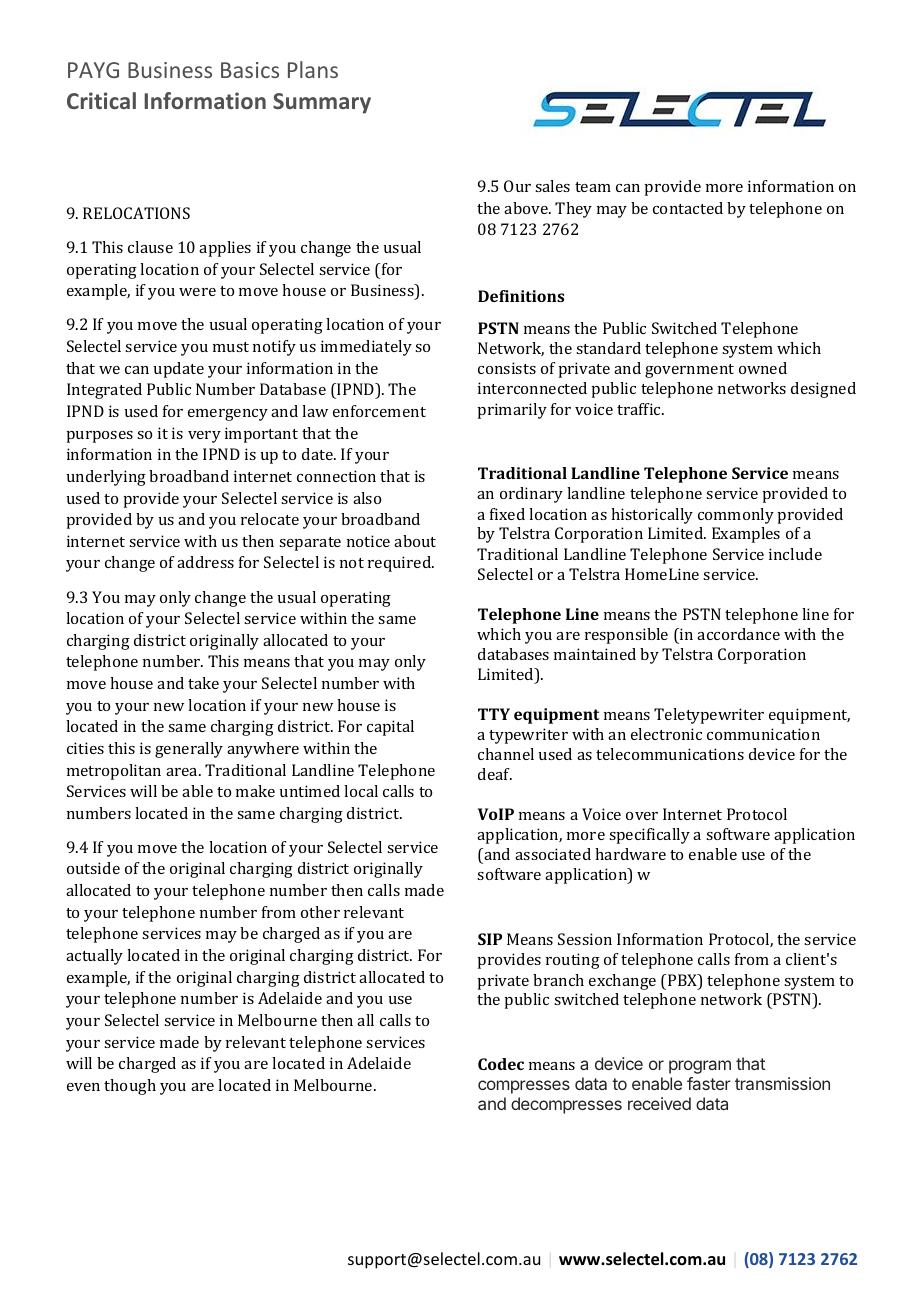  Describe the element at coordinates (763, 368) in the screenshot. I see `owned` at that location.
